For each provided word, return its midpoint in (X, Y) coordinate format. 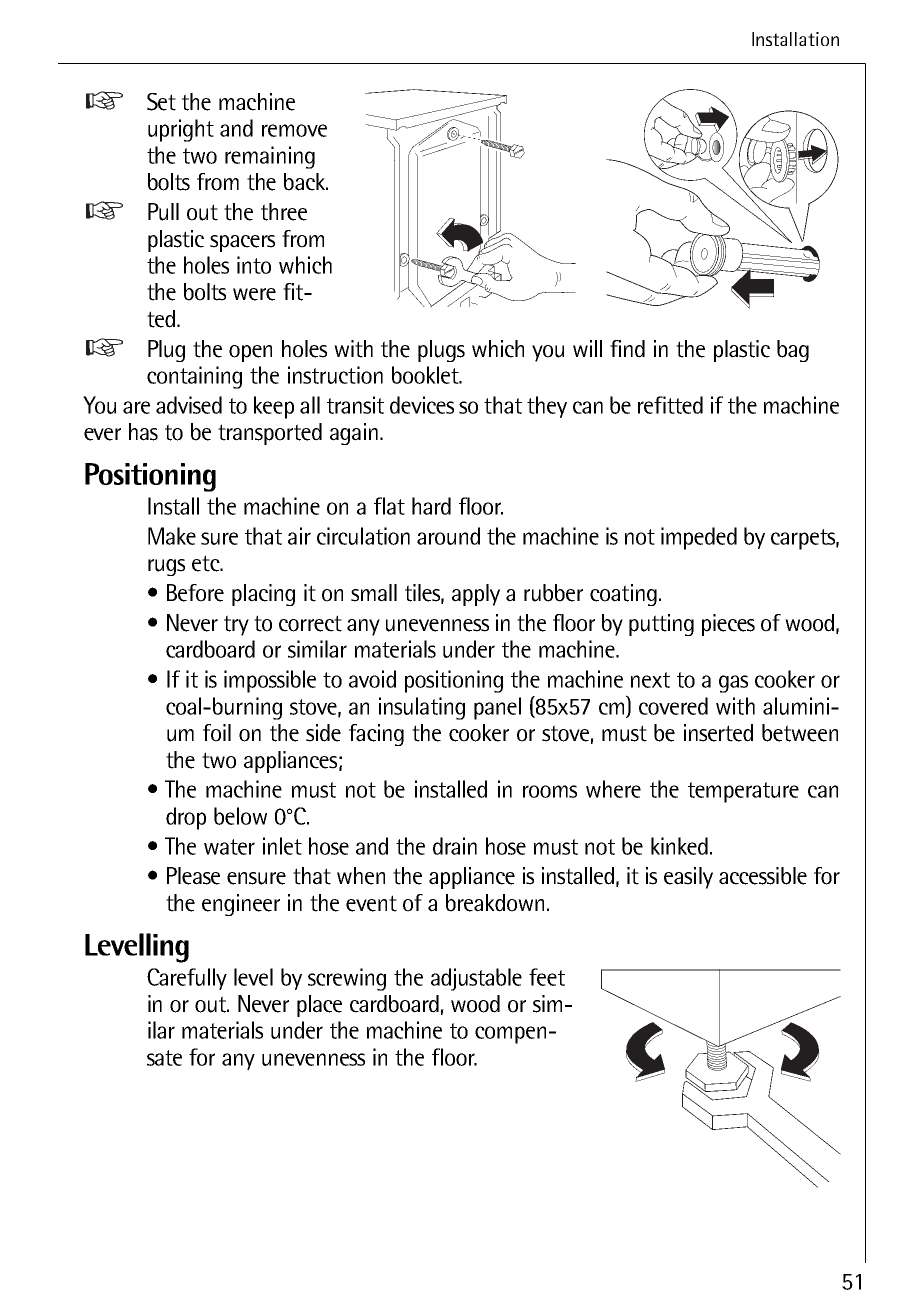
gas (733, 684)
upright (181, 130)
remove (294, 130)
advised (189, 405)
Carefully (187, 979)
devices (422, 405)
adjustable (476, 979)
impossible (270, 681)
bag (793, 351)
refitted (670, 405)
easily (688, 878)
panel (497, 708)
